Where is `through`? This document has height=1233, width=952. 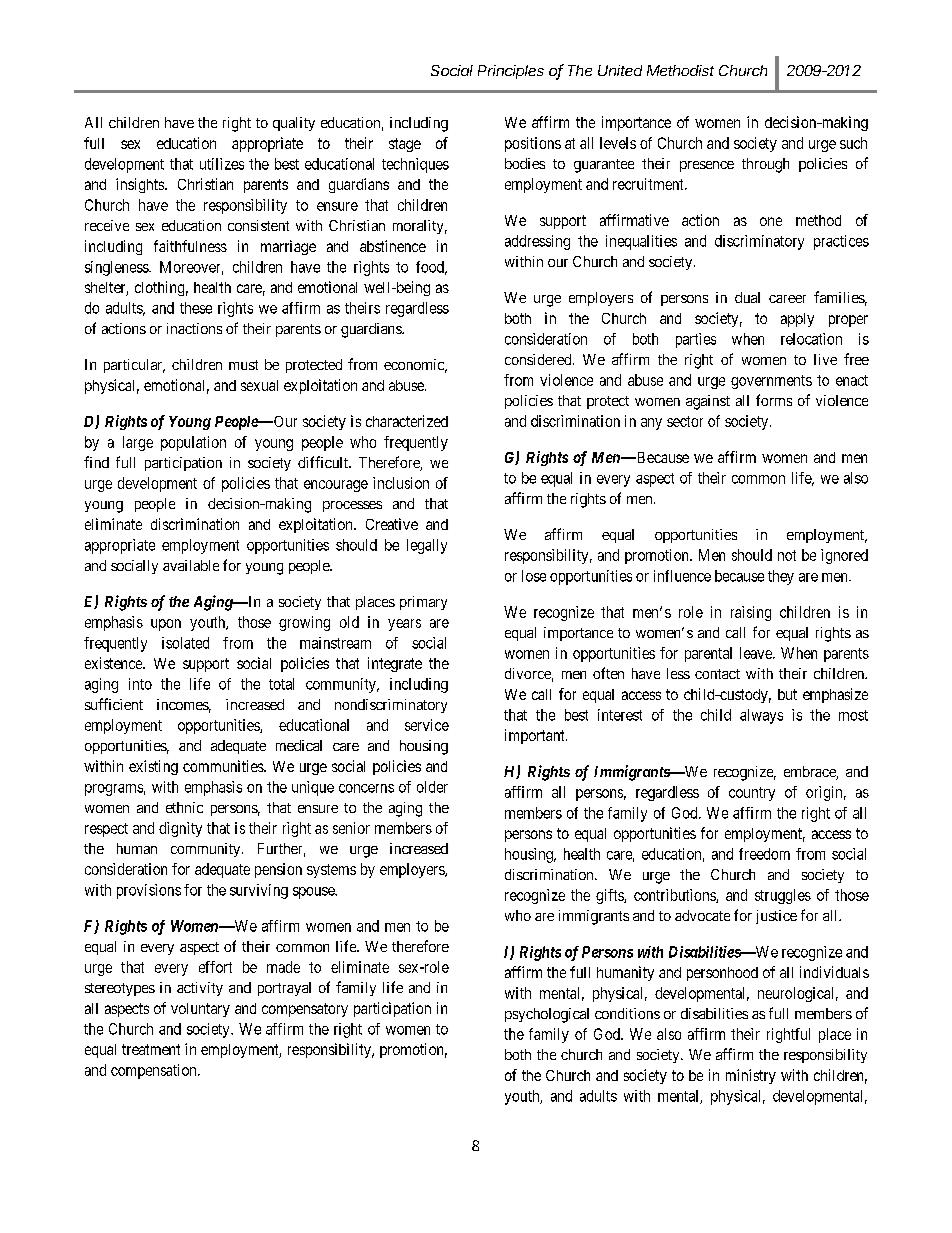
through is located at coordinates (765, 165).
